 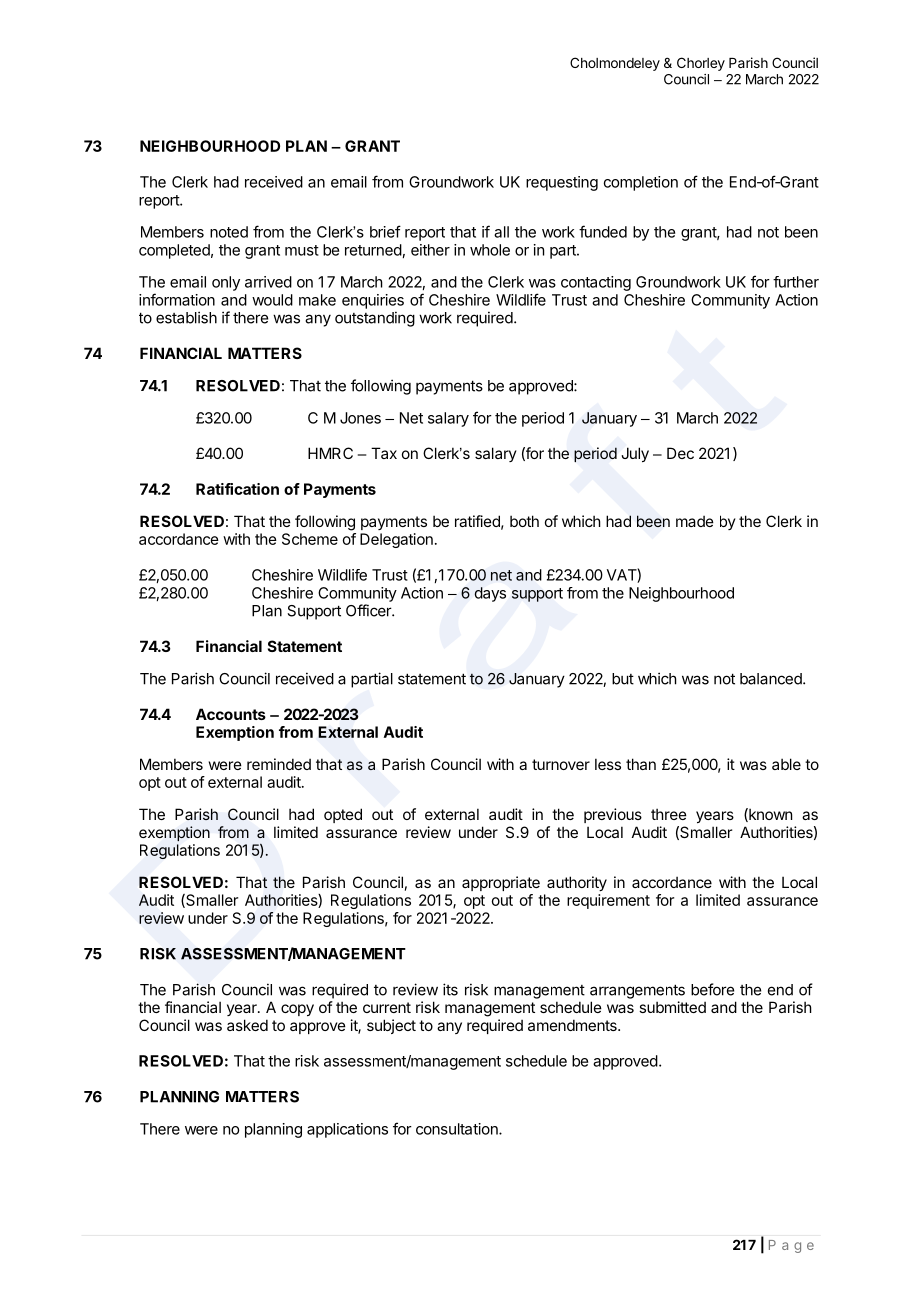 I want to click on Accounts, so click(x=231, y=714).
